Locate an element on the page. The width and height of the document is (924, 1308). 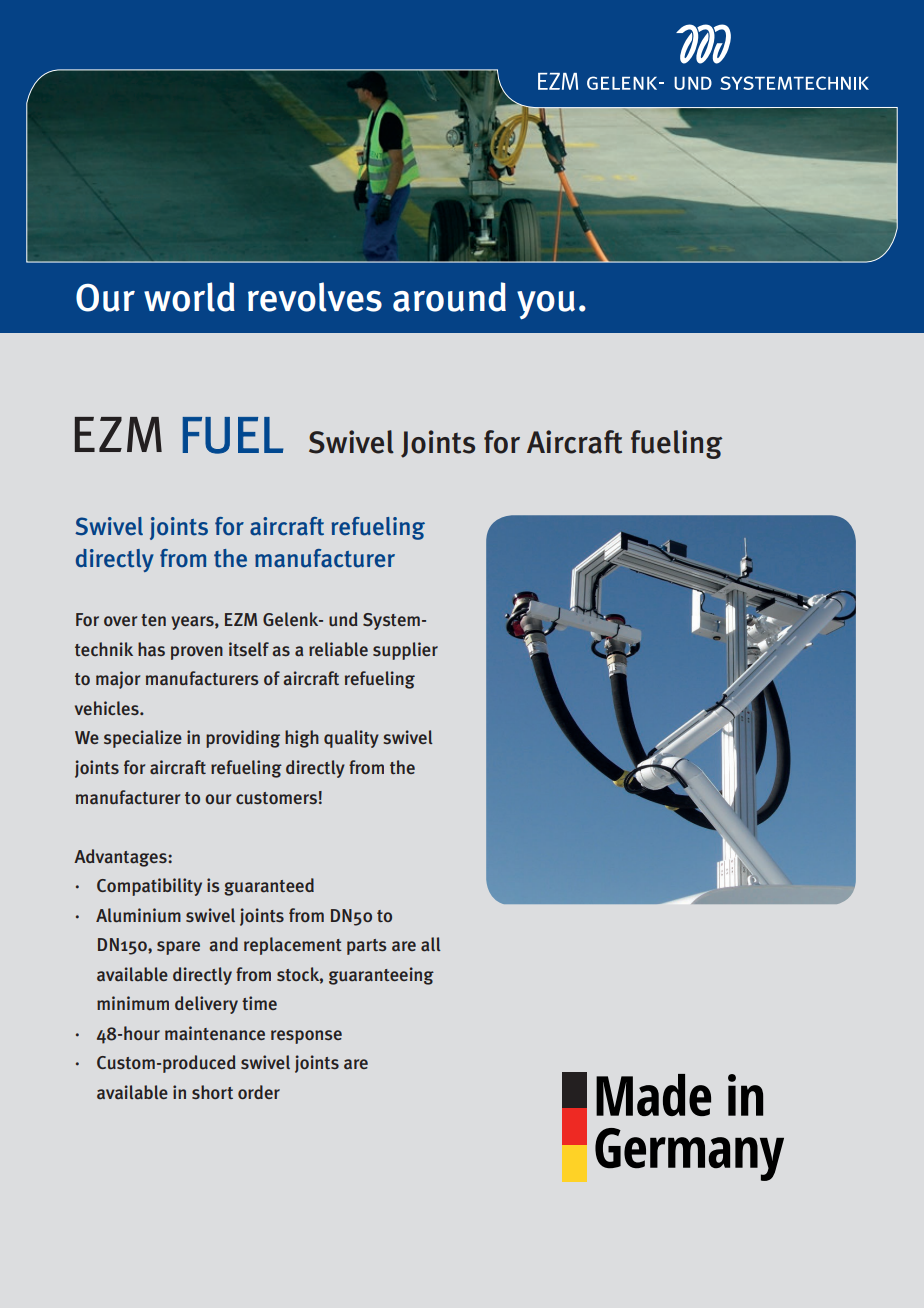
all is located at coordinates (431, 944).
